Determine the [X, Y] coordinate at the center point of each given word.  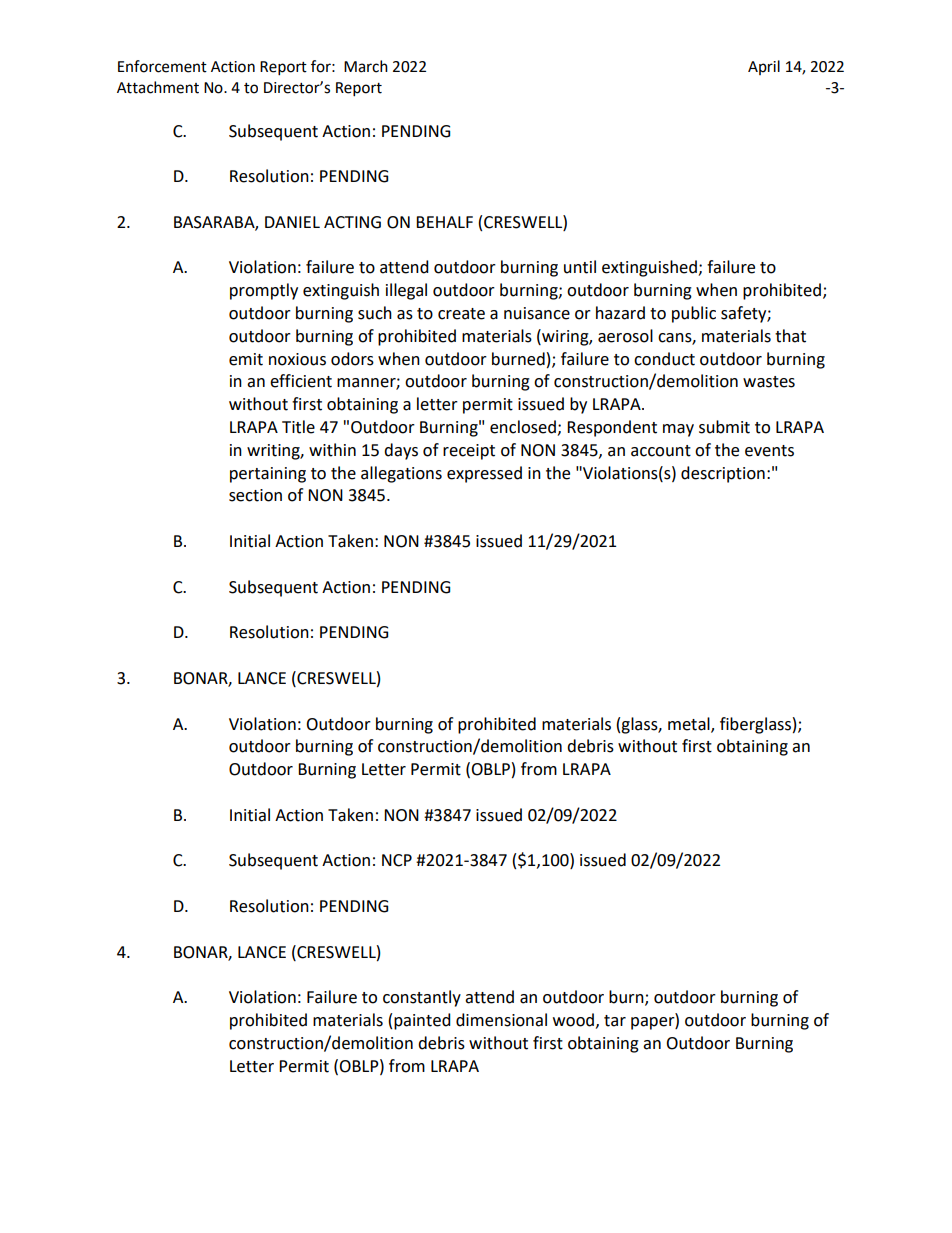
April [764, 67]
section [255, 495]
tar [615, 1021]
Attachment [158, 87]
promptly [264, 291]
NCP [397, 860]
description [723, 474]
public [694, 314]
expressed [484, 474]
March [366, 66]
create [461, 314]
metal [690, 724]
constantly [422, 998]
